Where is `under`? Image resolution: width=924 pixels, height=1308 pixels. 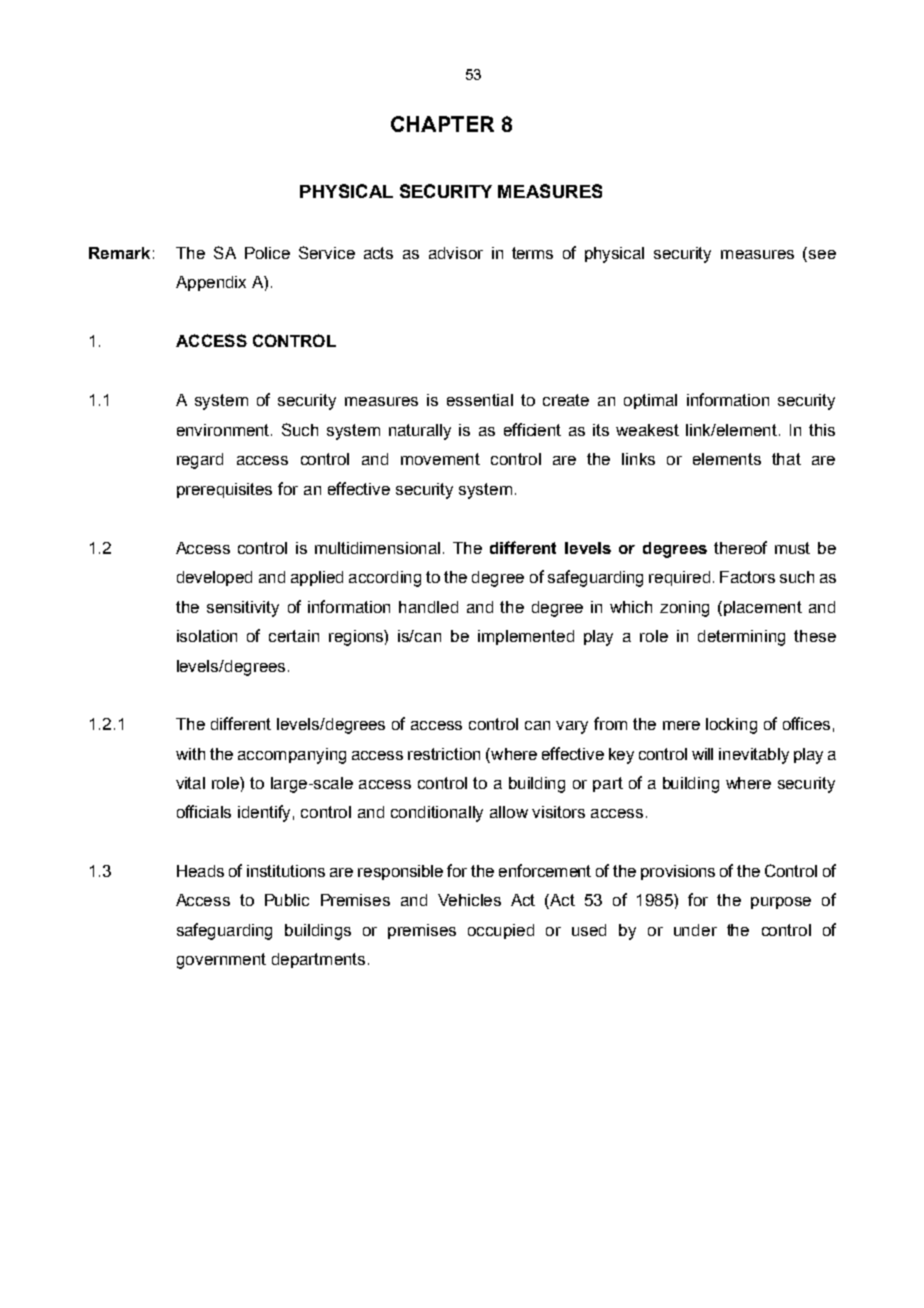 under is located at coordinates (695, 930).
